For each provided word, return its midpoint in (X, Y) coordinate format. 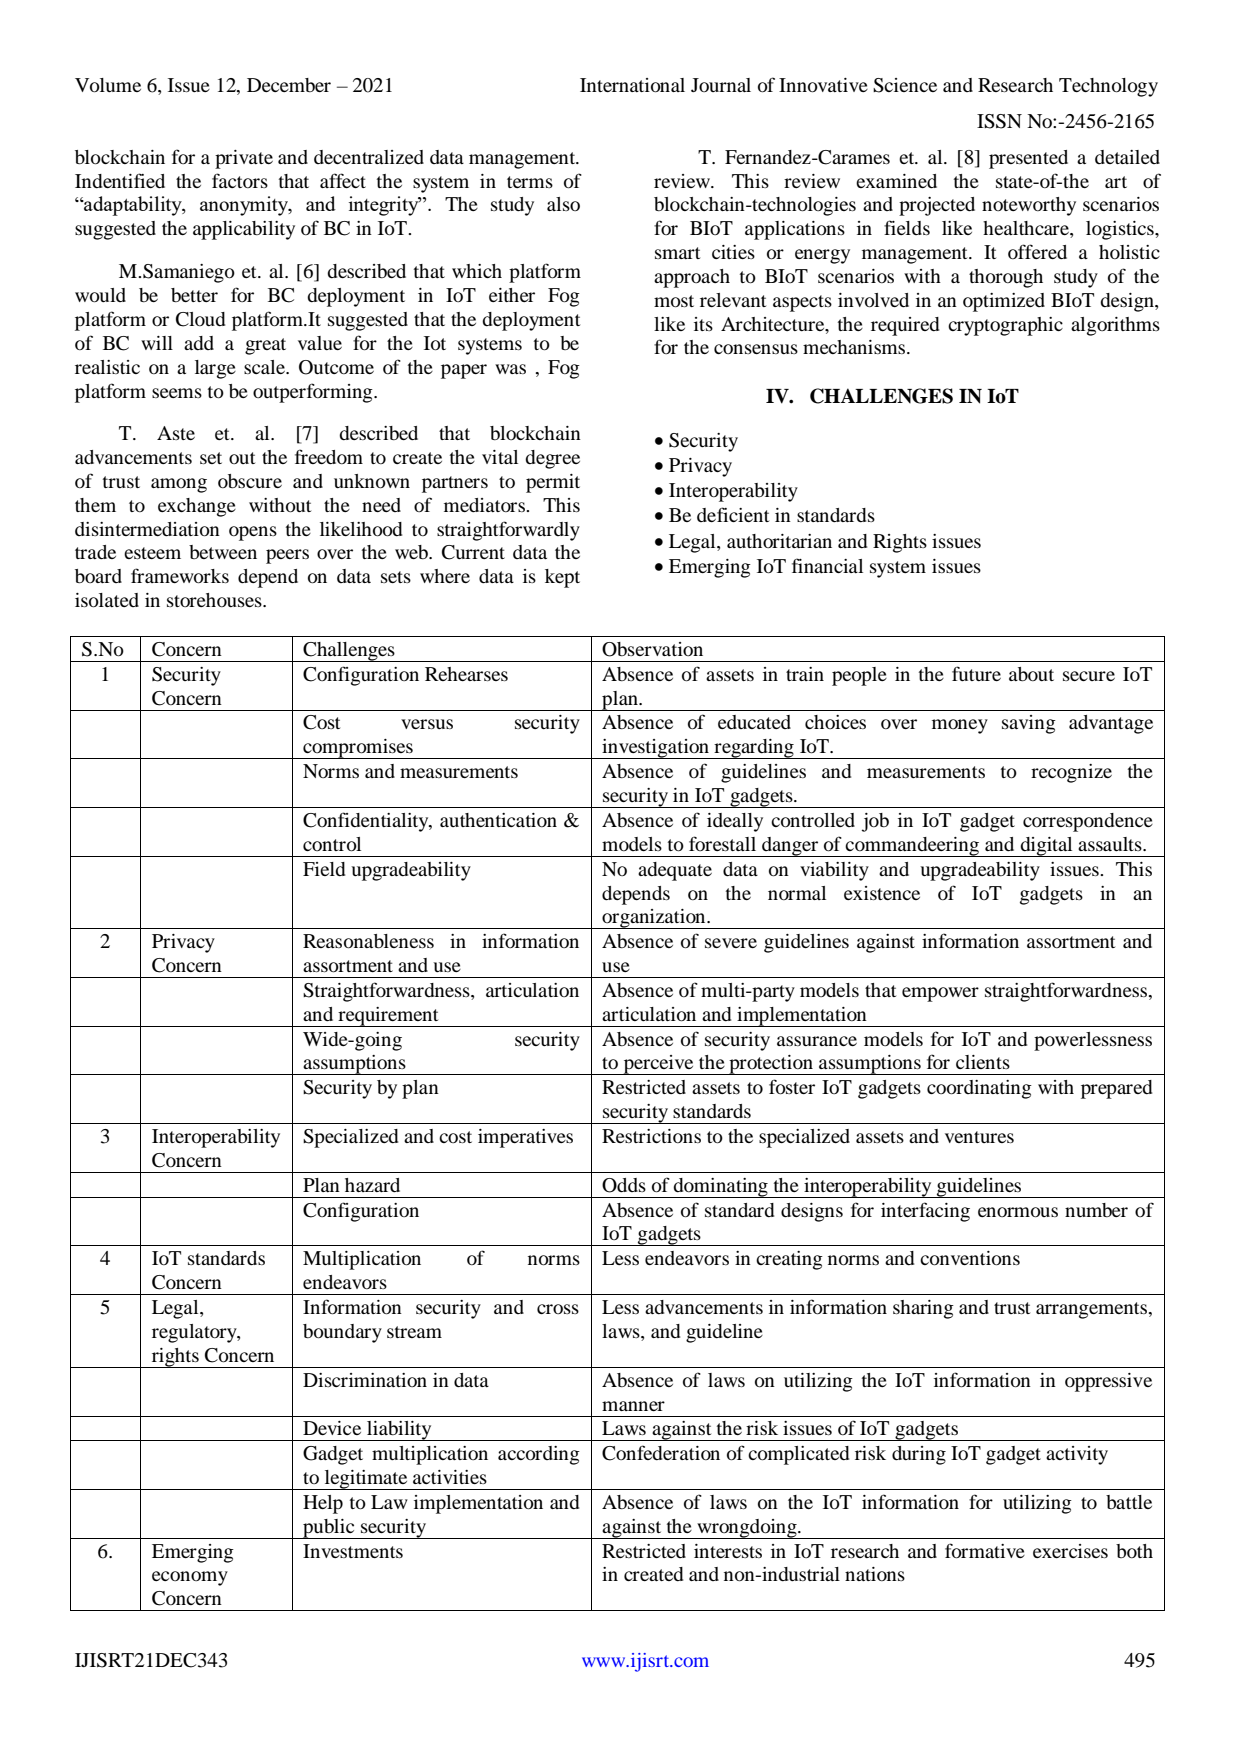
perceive (658, 1065)
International (632, 85)
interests (728, 1551)
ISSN (999, 121)
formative (985, 1551)
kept (562, 578)
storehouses (215, 600)
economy (190, 1578)
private (244, 159)
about (1031, 674)
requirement (388, 1017)
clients (983, 1062)
